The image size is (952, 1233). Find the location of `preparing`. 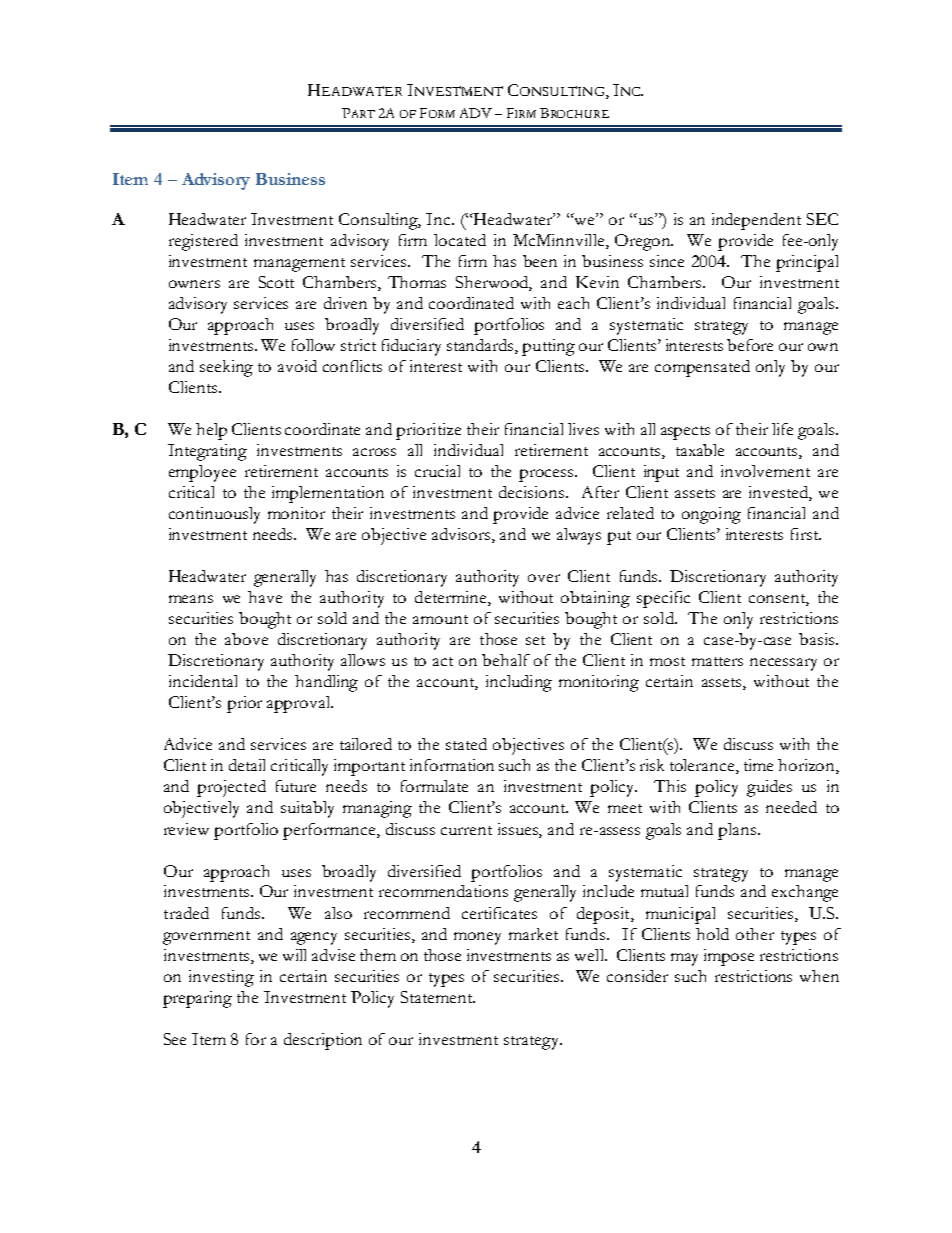

preparing is located at coordinates (197, 999).
